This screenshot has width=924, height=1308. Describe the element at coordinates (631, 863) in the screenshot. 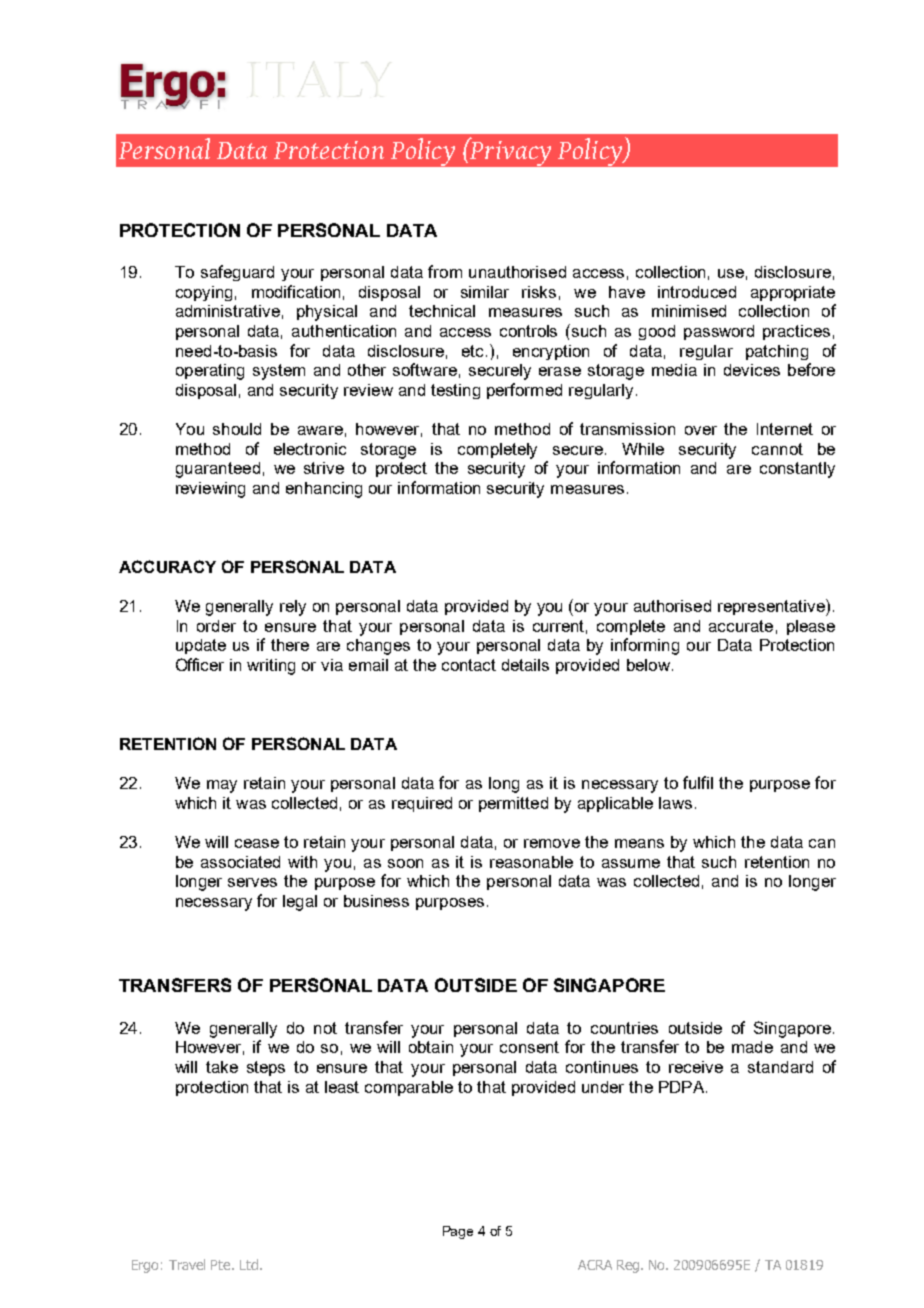

I see `assume` at that location.
